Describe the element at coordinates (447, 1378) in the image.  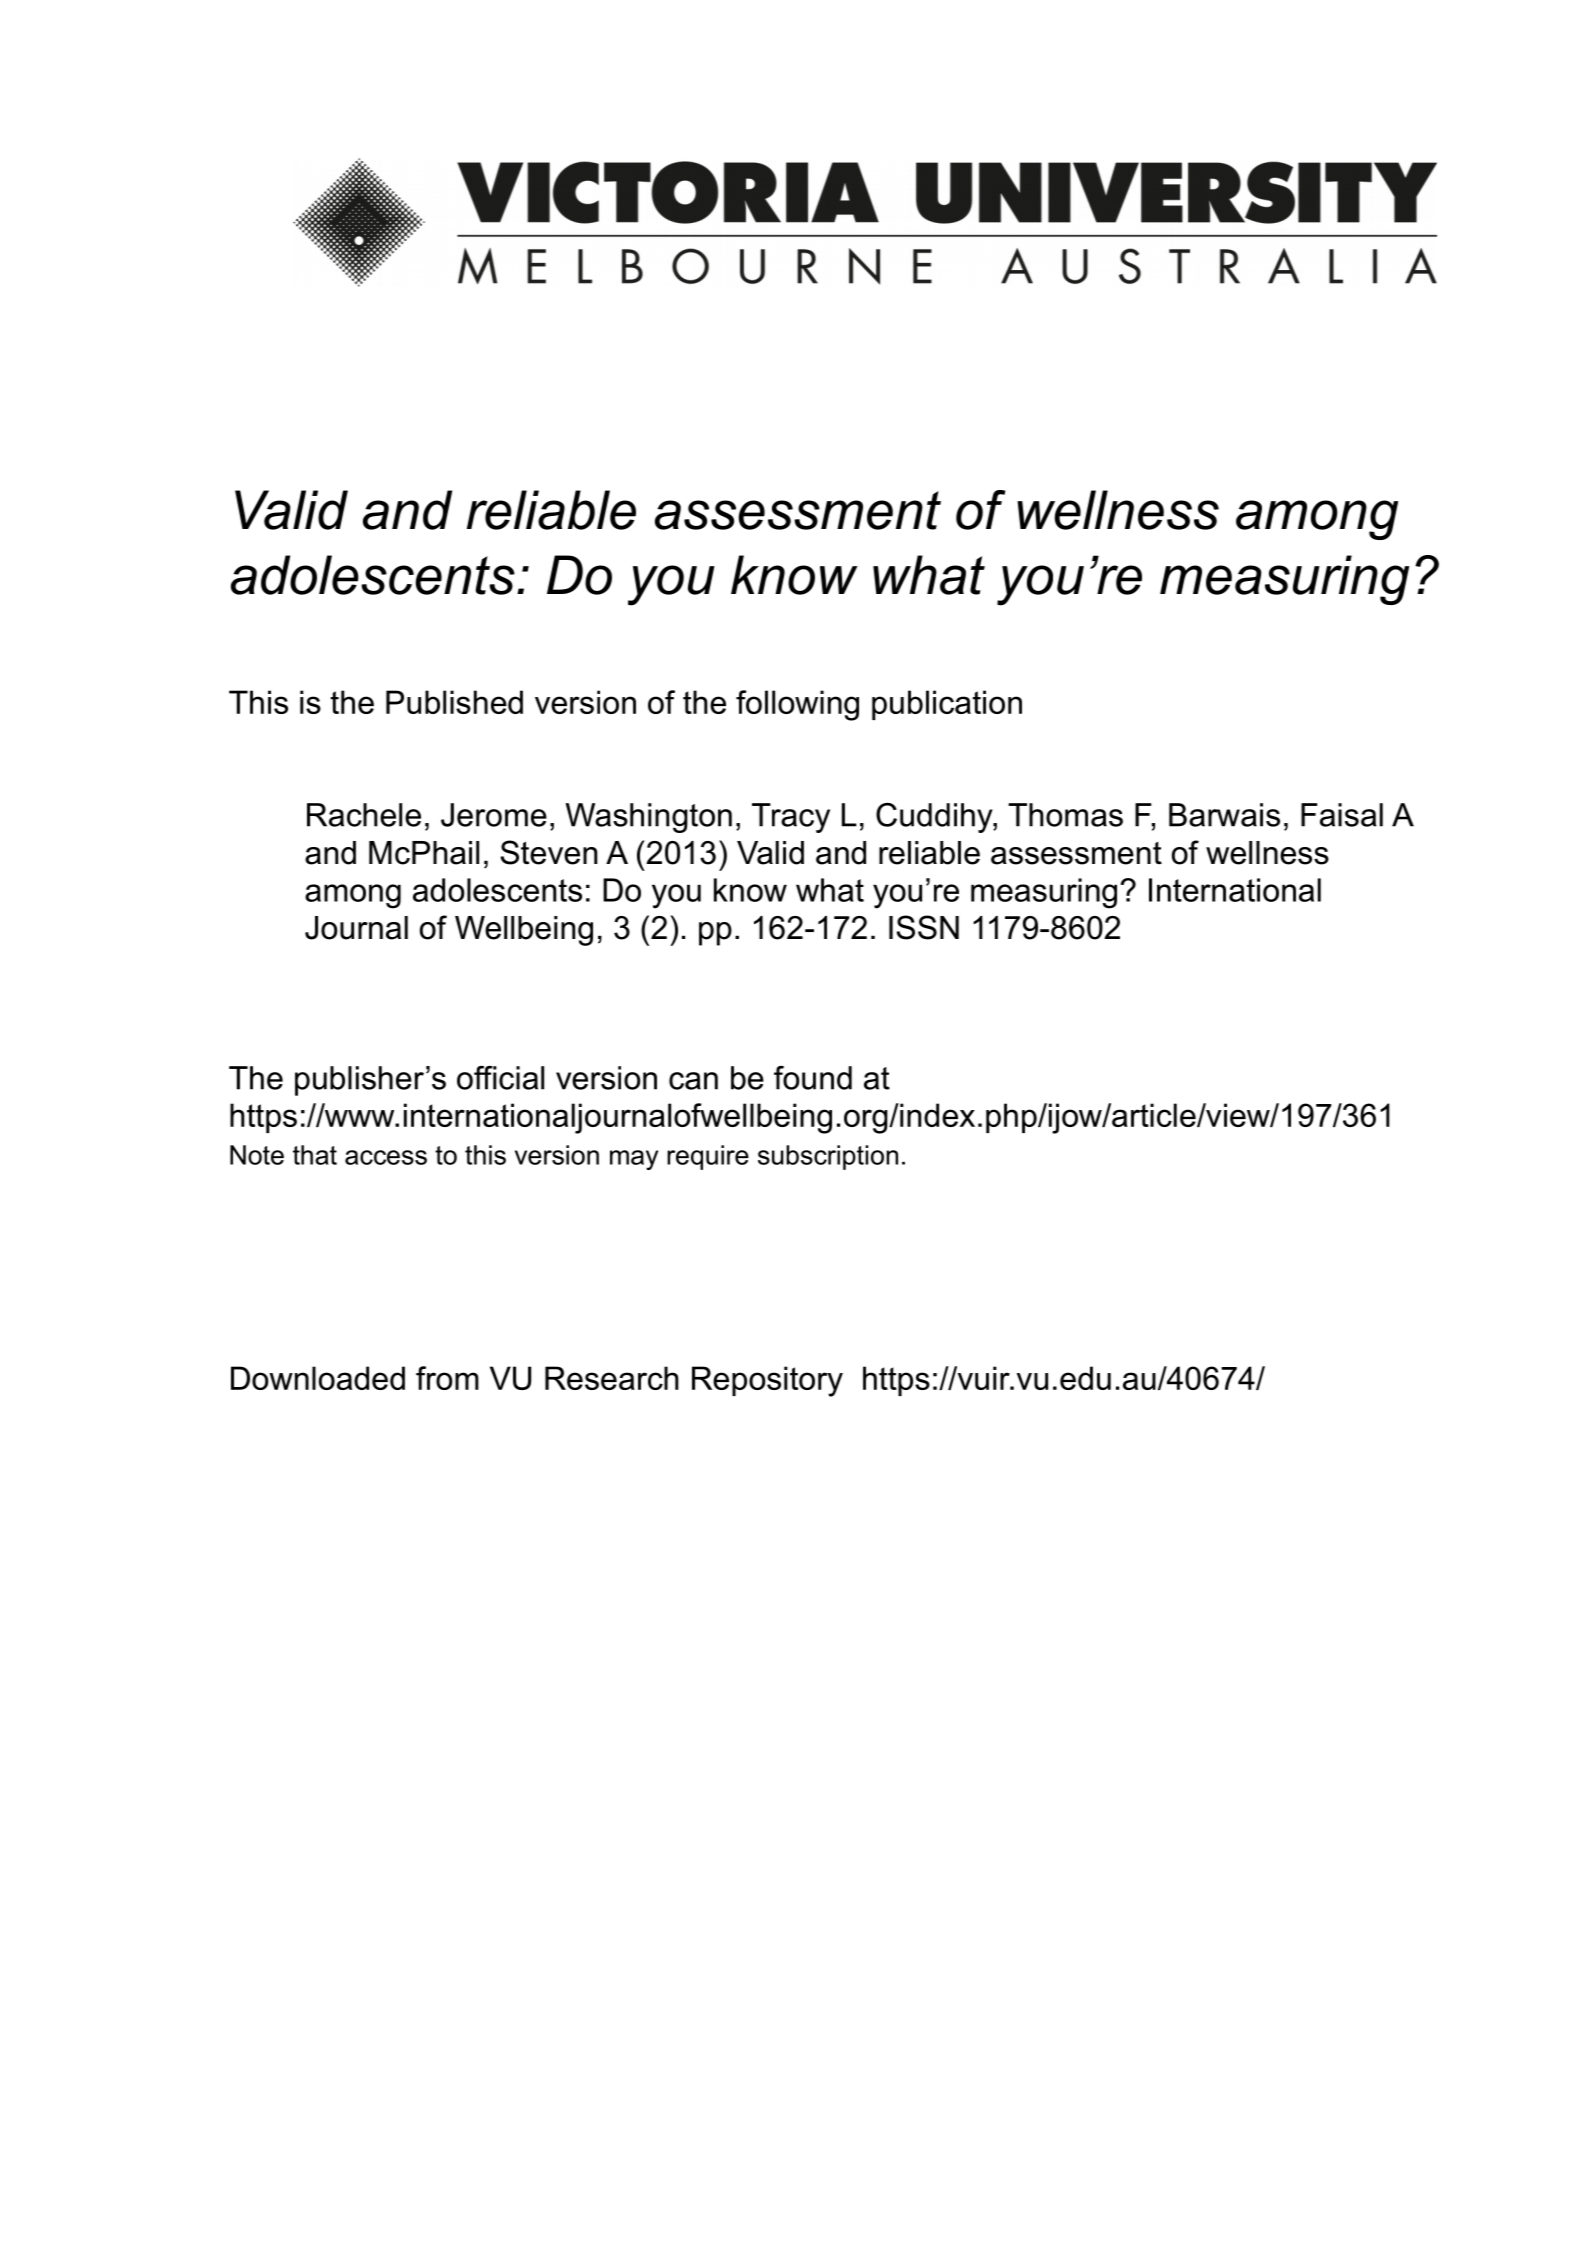
I see `from` at that location.
